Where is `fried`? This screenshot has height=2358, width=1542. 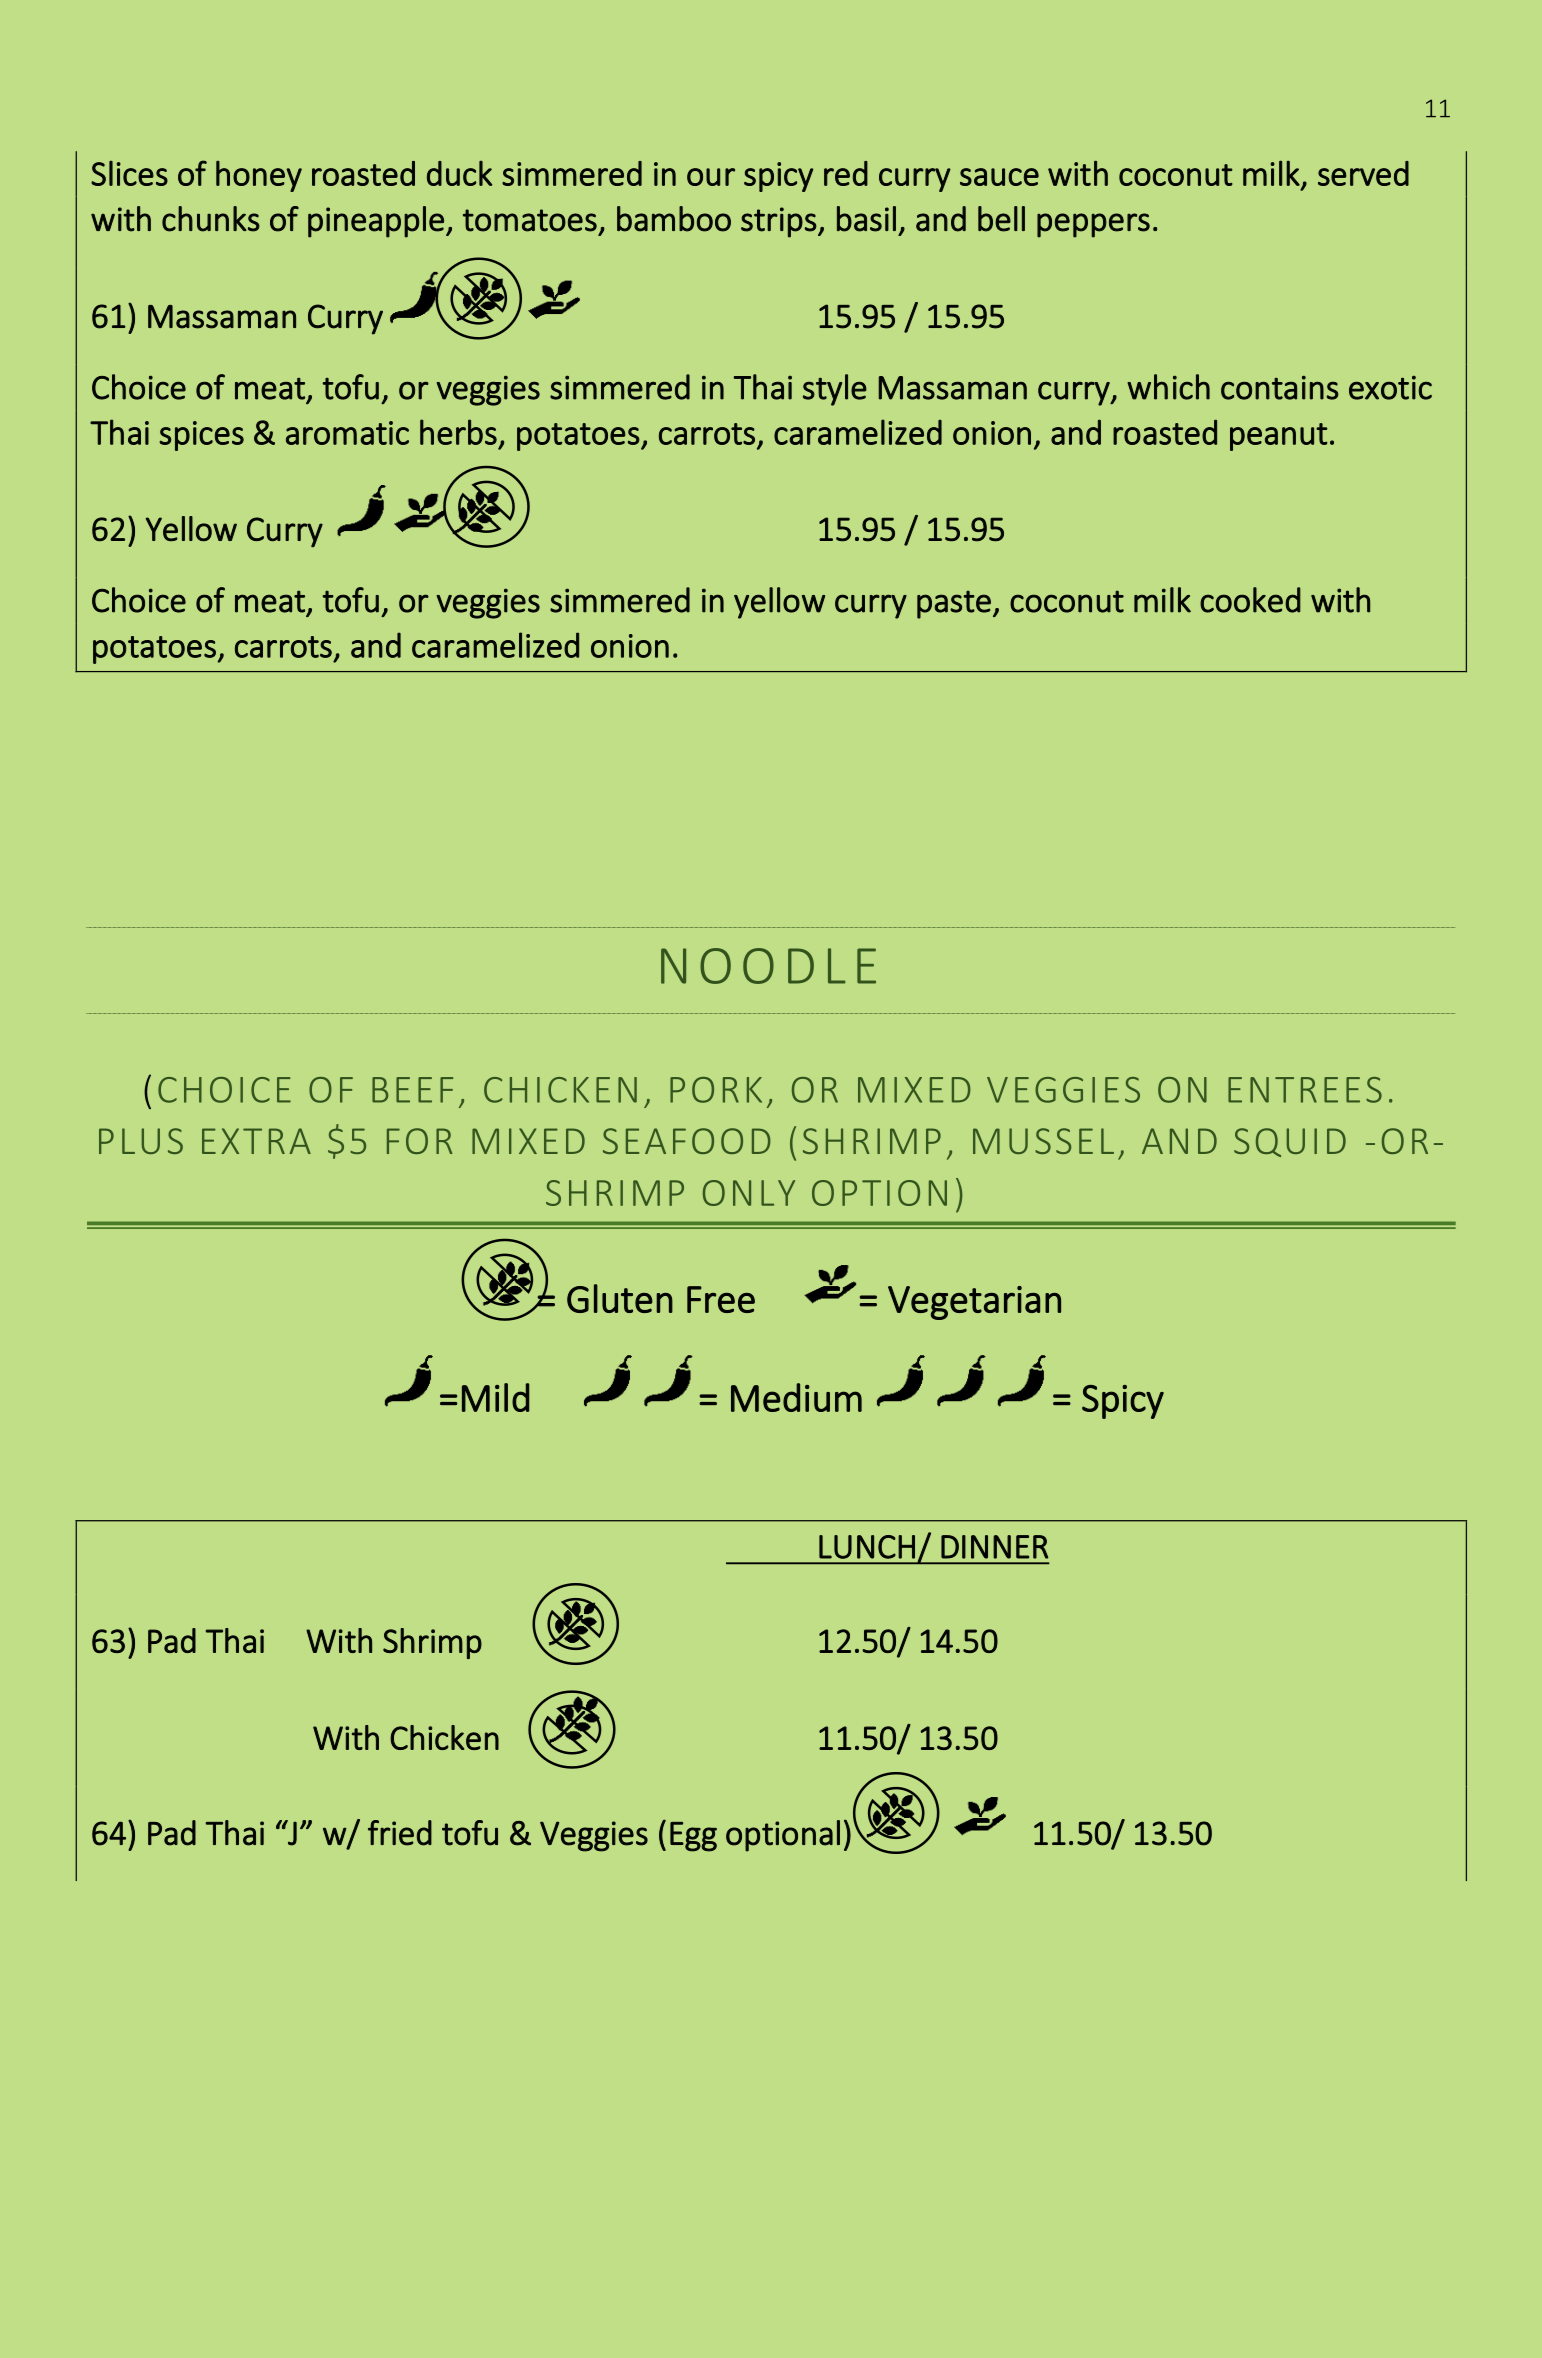
fried is located at coordinates (400, 1833).
